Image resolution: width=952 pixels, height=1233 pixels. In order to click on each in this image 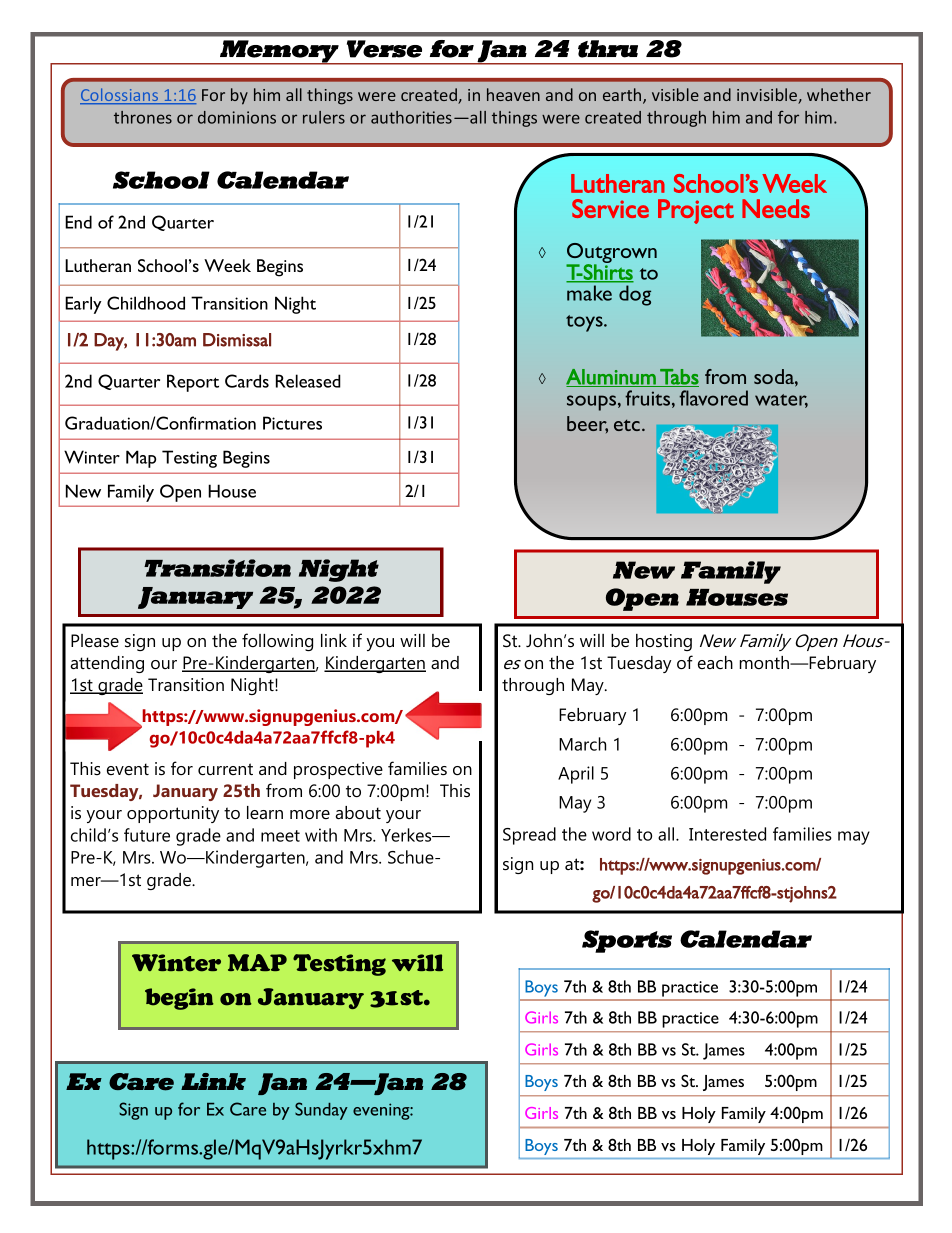, I will do `click(715, 662)`.
